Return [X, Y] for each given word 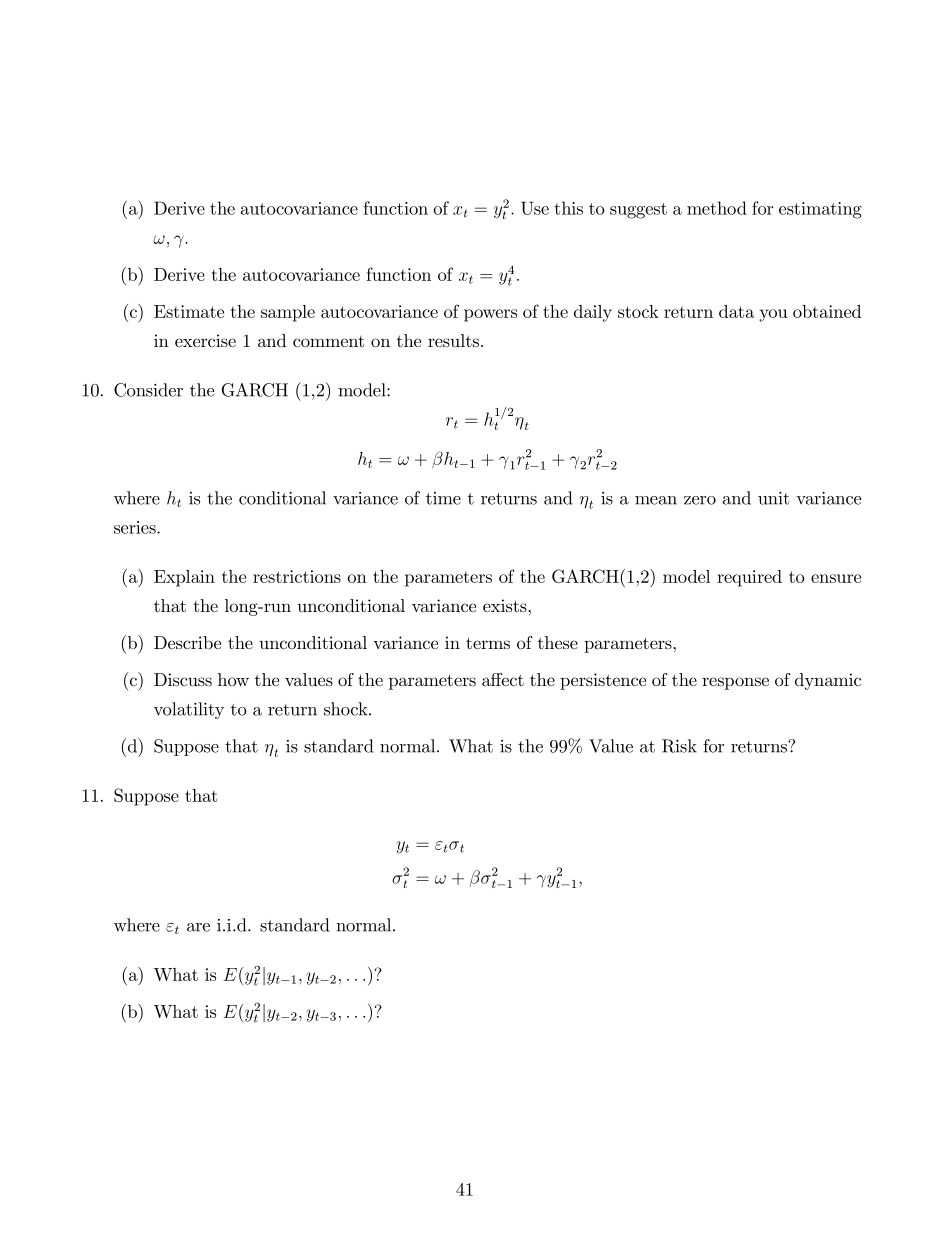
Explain [184, 578]
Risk [679, 746]
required [749, 578]
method [717, 208]
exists [505, 605]
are [198, 927]
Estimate [189, 311]
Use [535, 208]
